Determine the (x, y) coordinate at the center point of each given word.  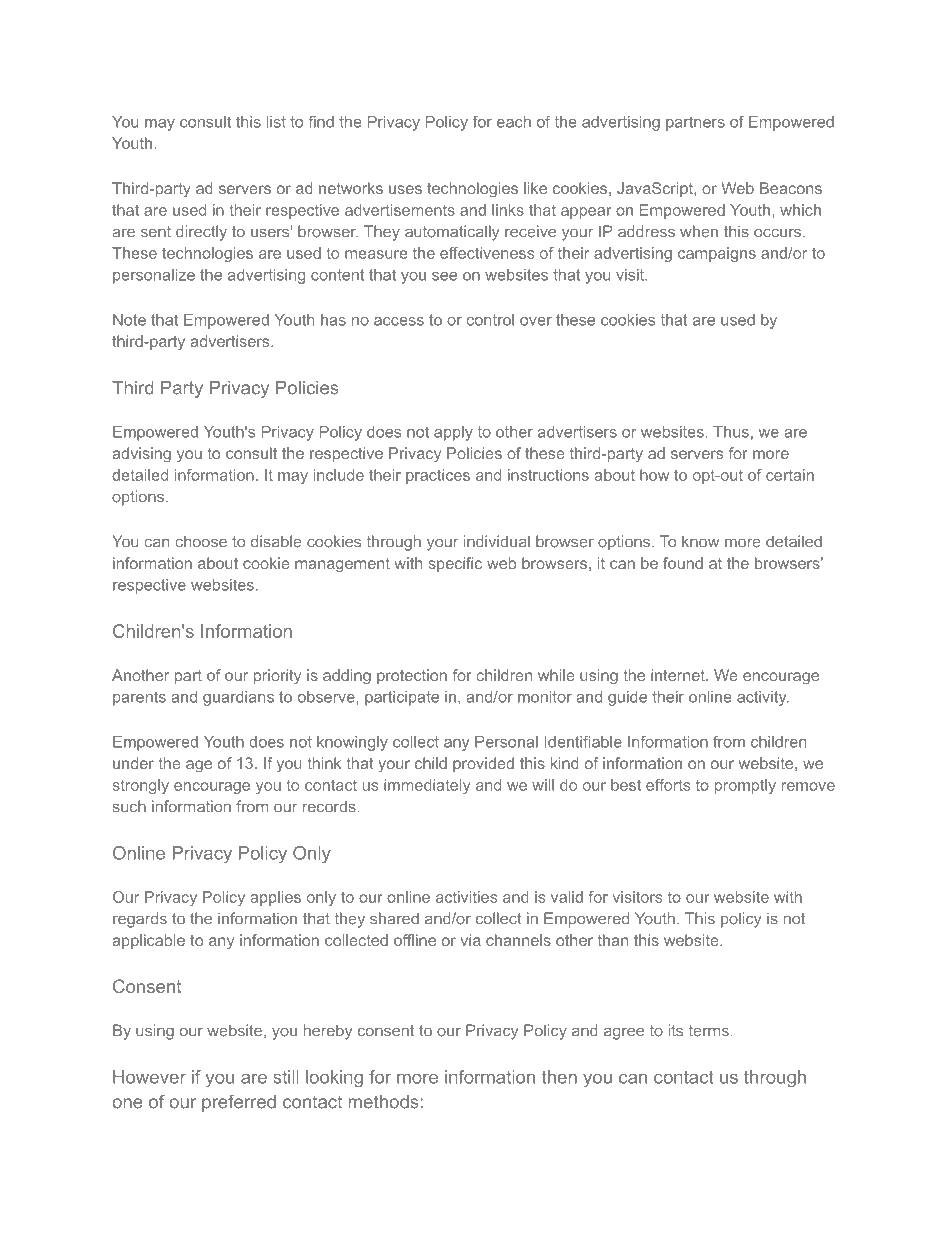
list (276, 122)
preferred (239, 1103)
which (800, 210)
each (514, 122)
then (559, 1077)
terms (709, 1031)
